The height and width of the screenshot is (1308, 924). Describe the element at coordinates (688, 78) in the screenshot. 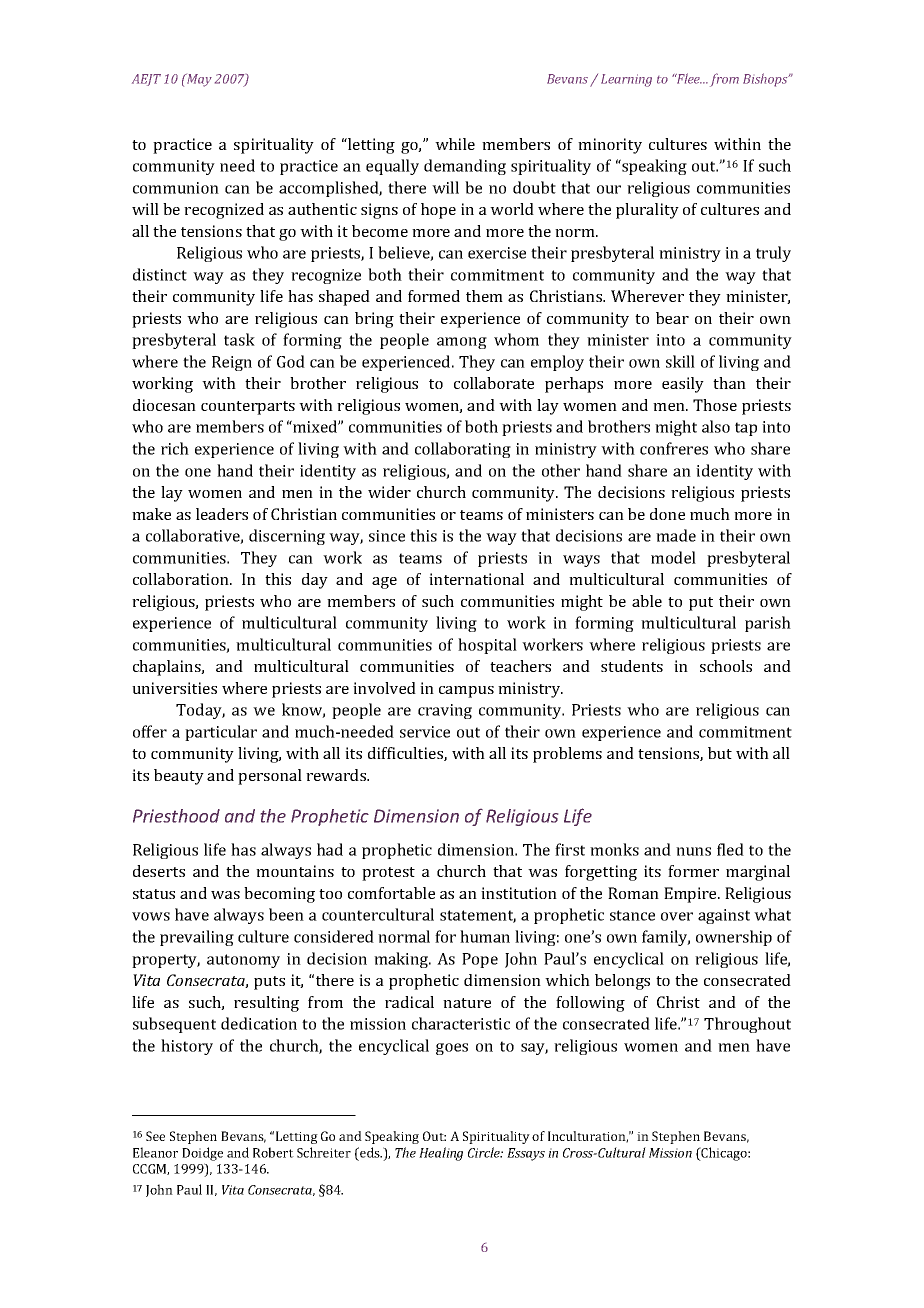

I see `Flee` at that location.
